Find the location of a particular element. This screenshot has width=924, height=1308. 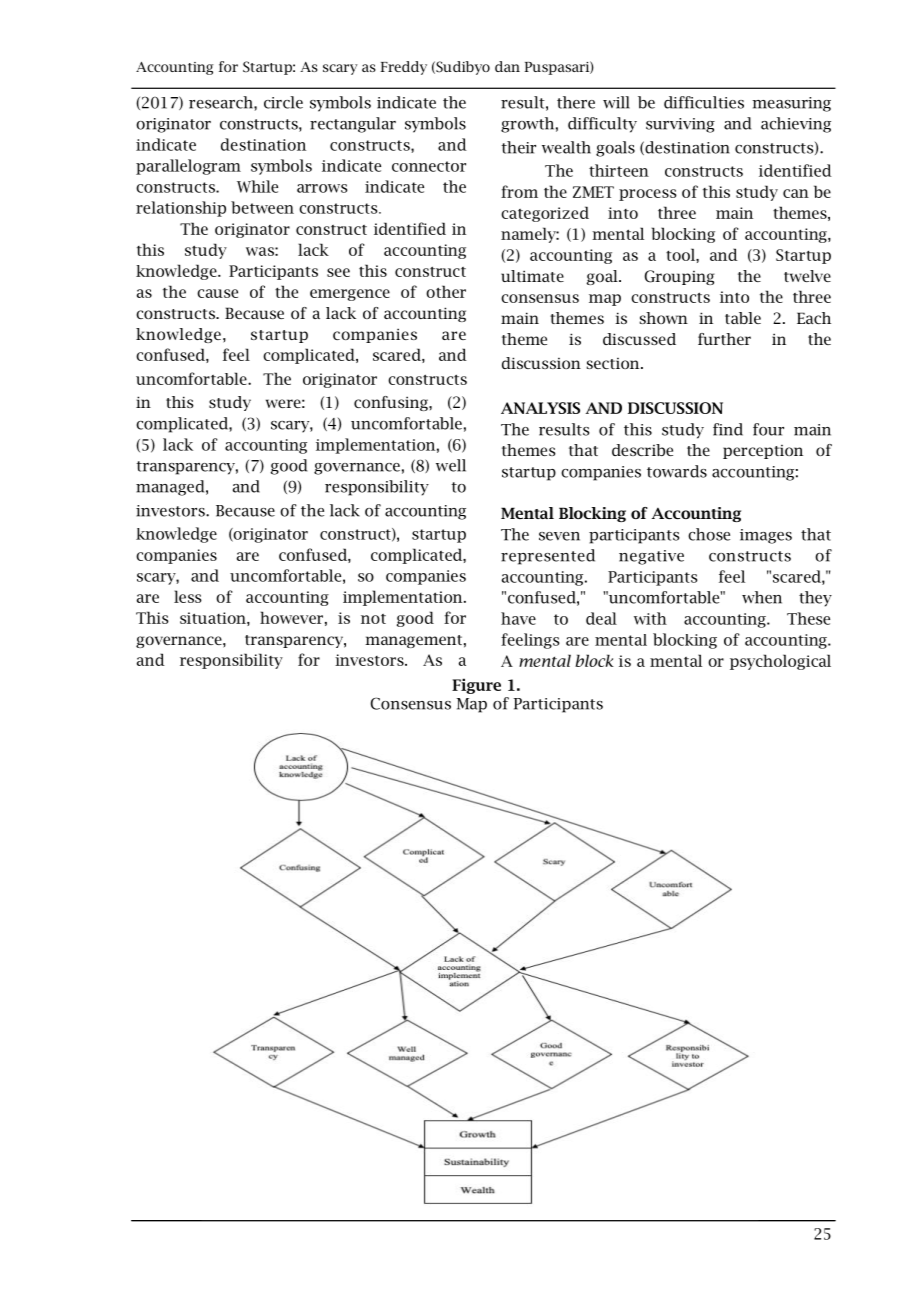

Figure is located at coordinates (476, 686).
